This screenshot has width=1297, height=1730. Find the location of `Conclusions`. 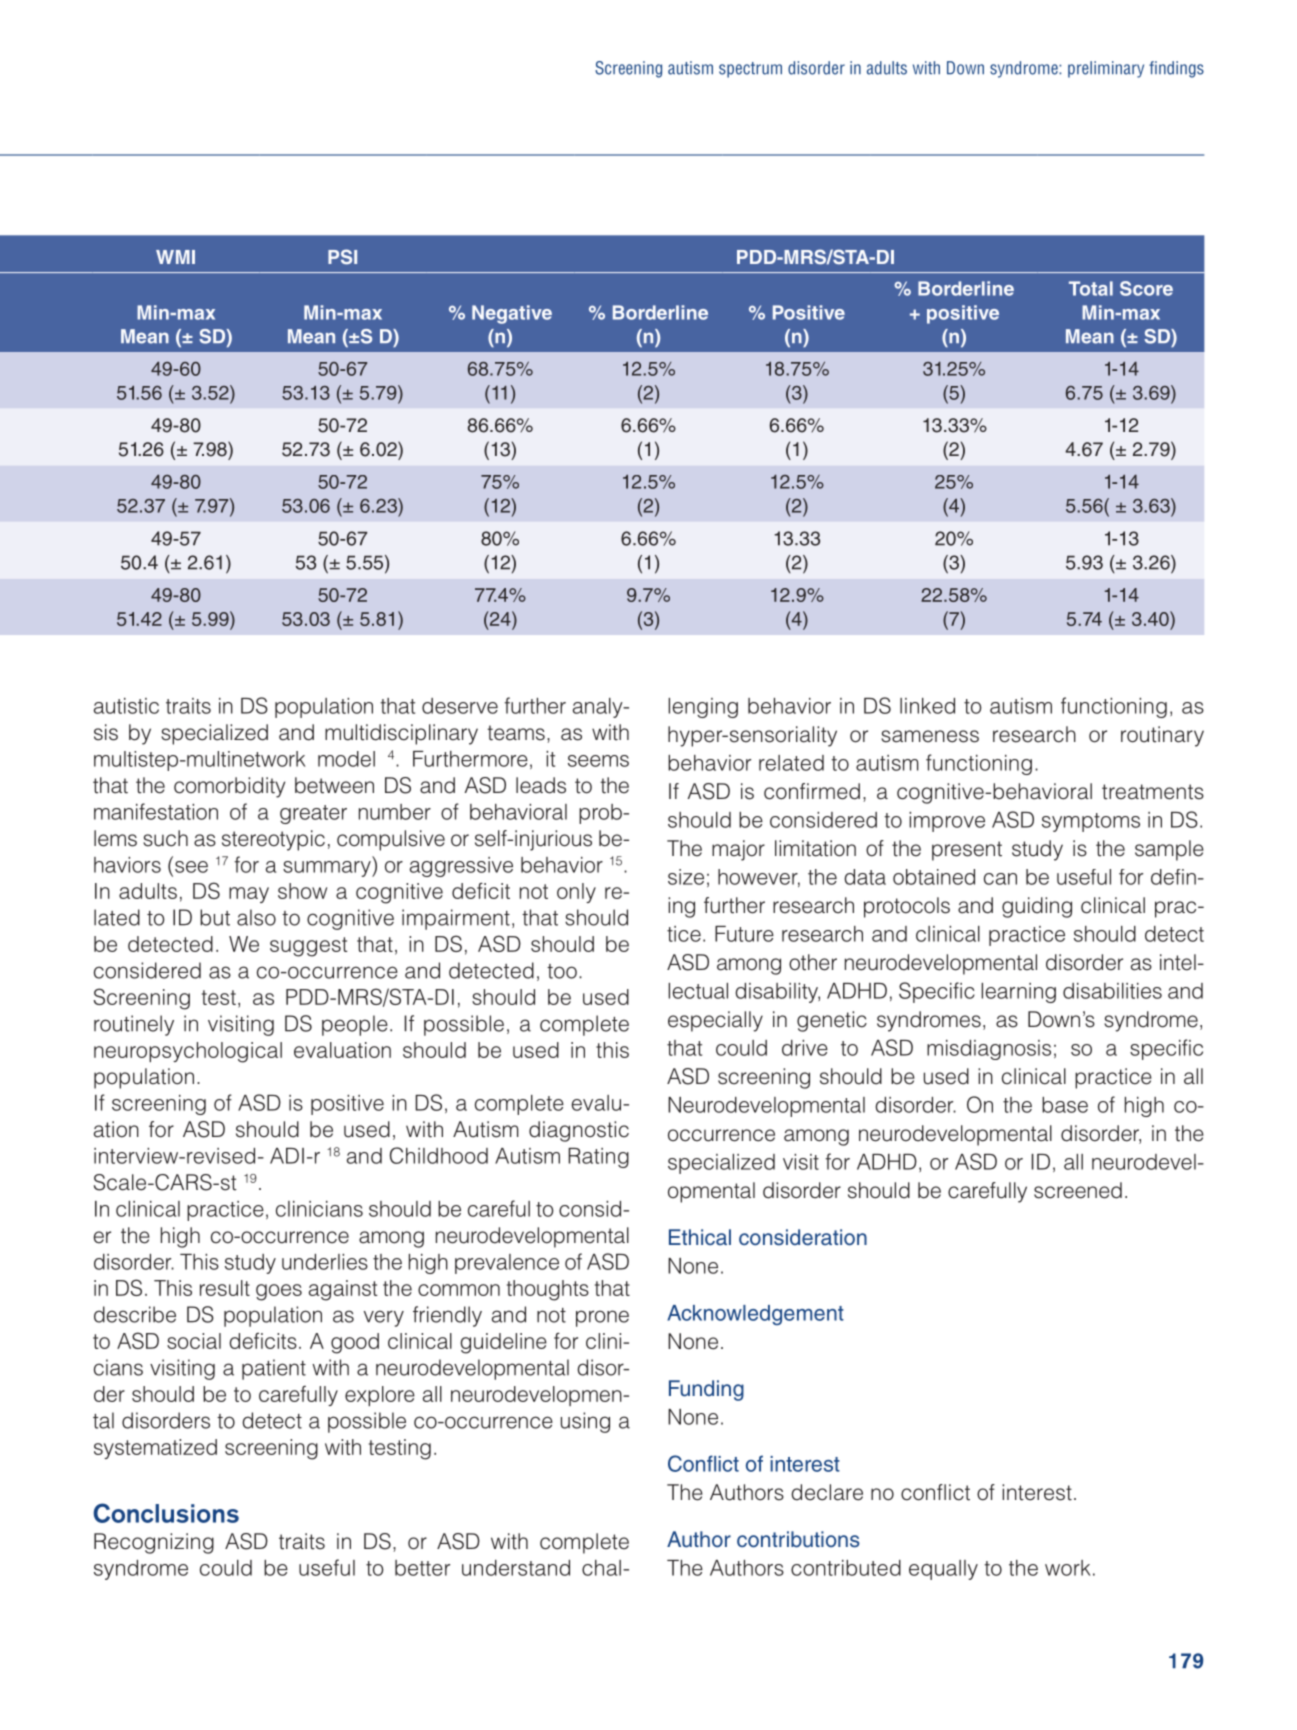

Conclusions is located at coordinates (166, 1513).
